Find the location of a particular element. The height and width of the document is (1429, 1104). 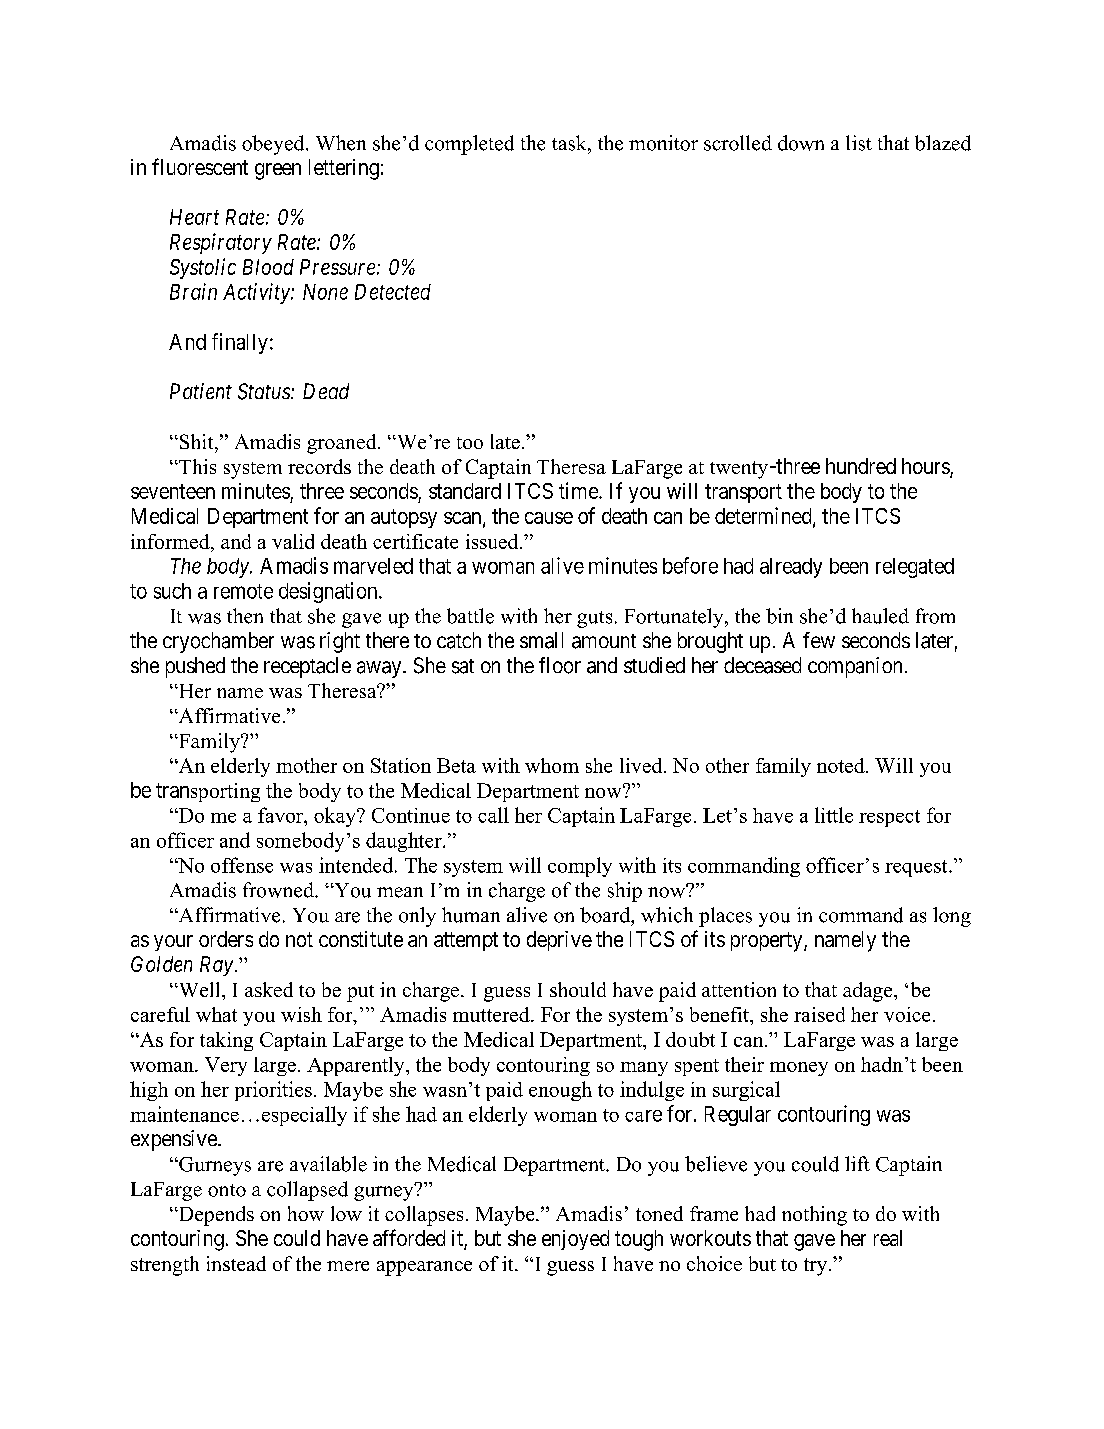

pushed is located at coordinates (195, 667).
